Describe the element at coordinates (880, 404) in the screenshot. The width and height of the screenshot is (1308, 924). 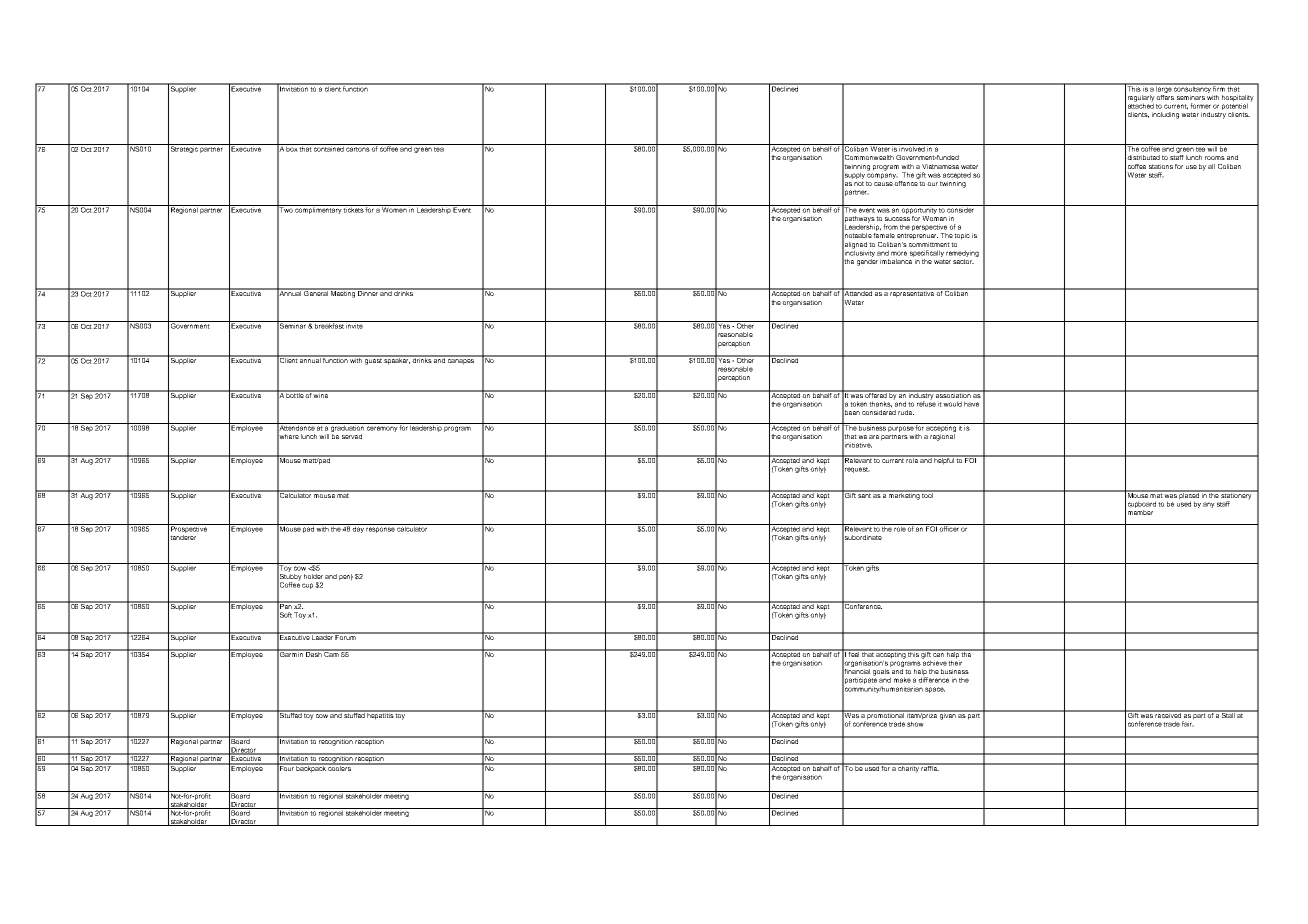
I see `thanks` at that location.
